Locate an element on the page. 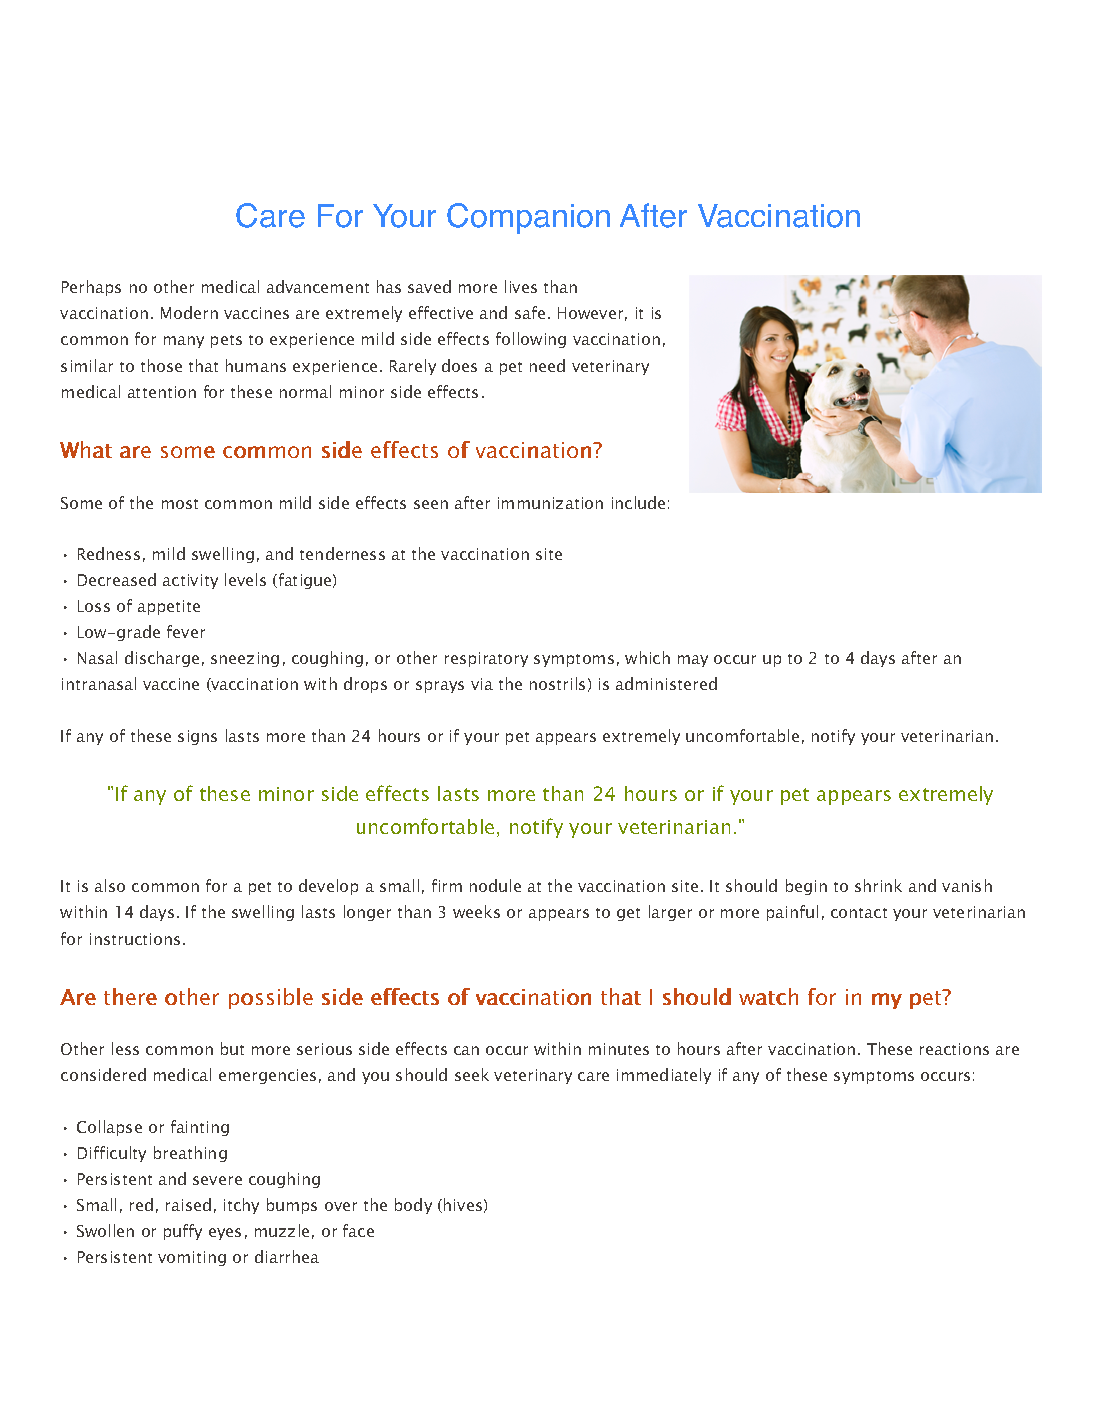 Image resolution: width=1102 pixels, height=1427 pixels. Companion is located at coordinates (528, 218).
